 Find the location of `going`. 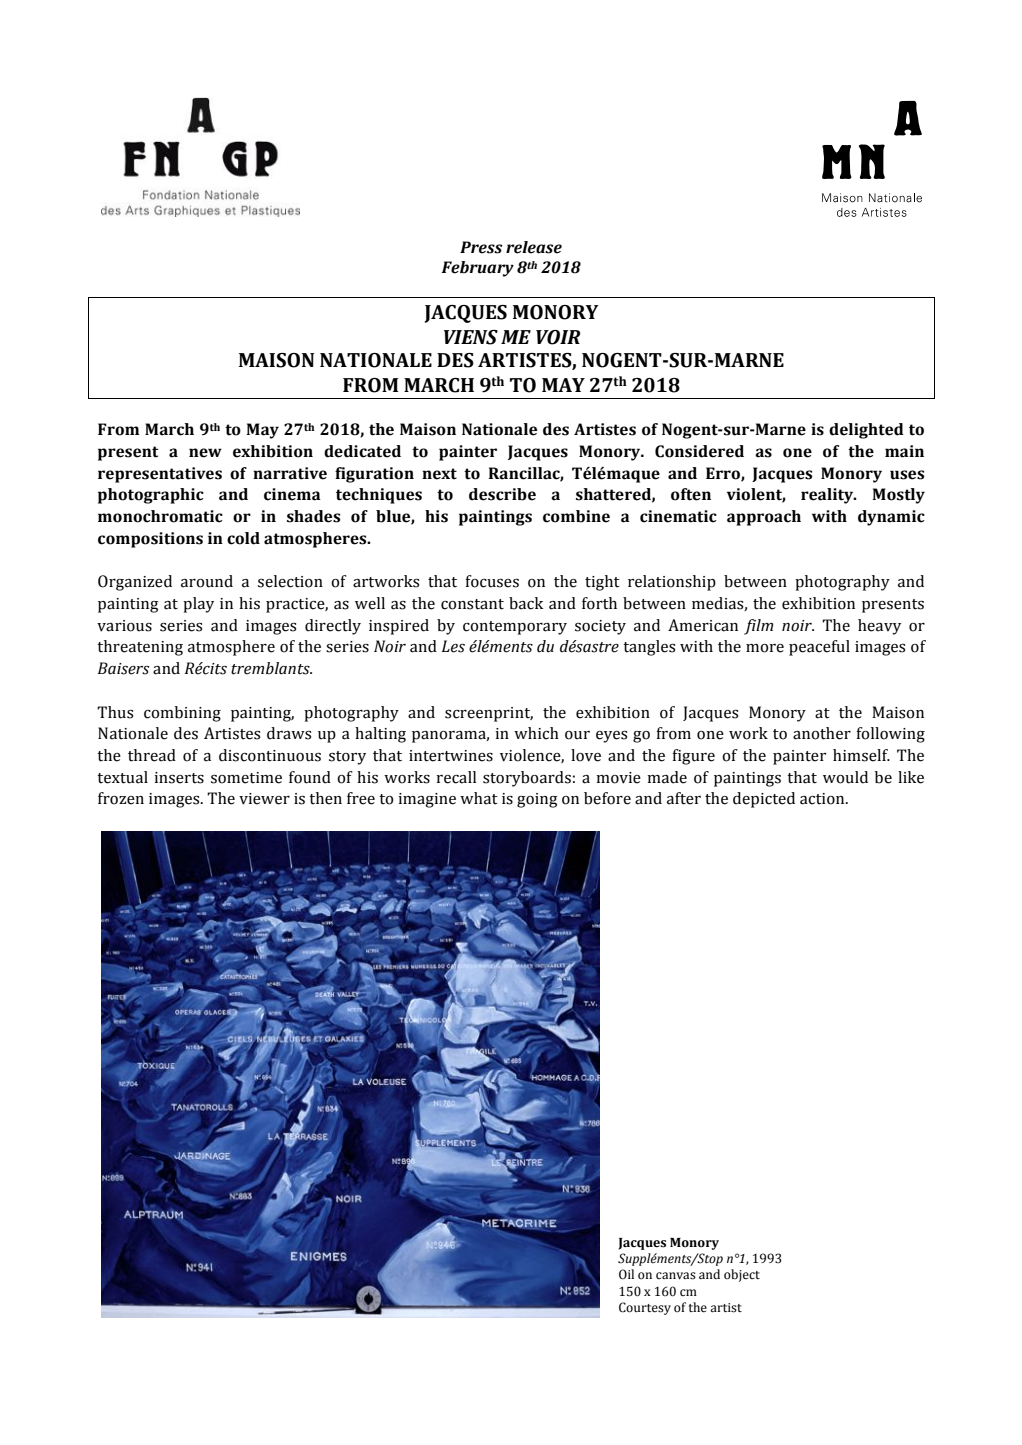

going is located at coordinates (537, 800).
